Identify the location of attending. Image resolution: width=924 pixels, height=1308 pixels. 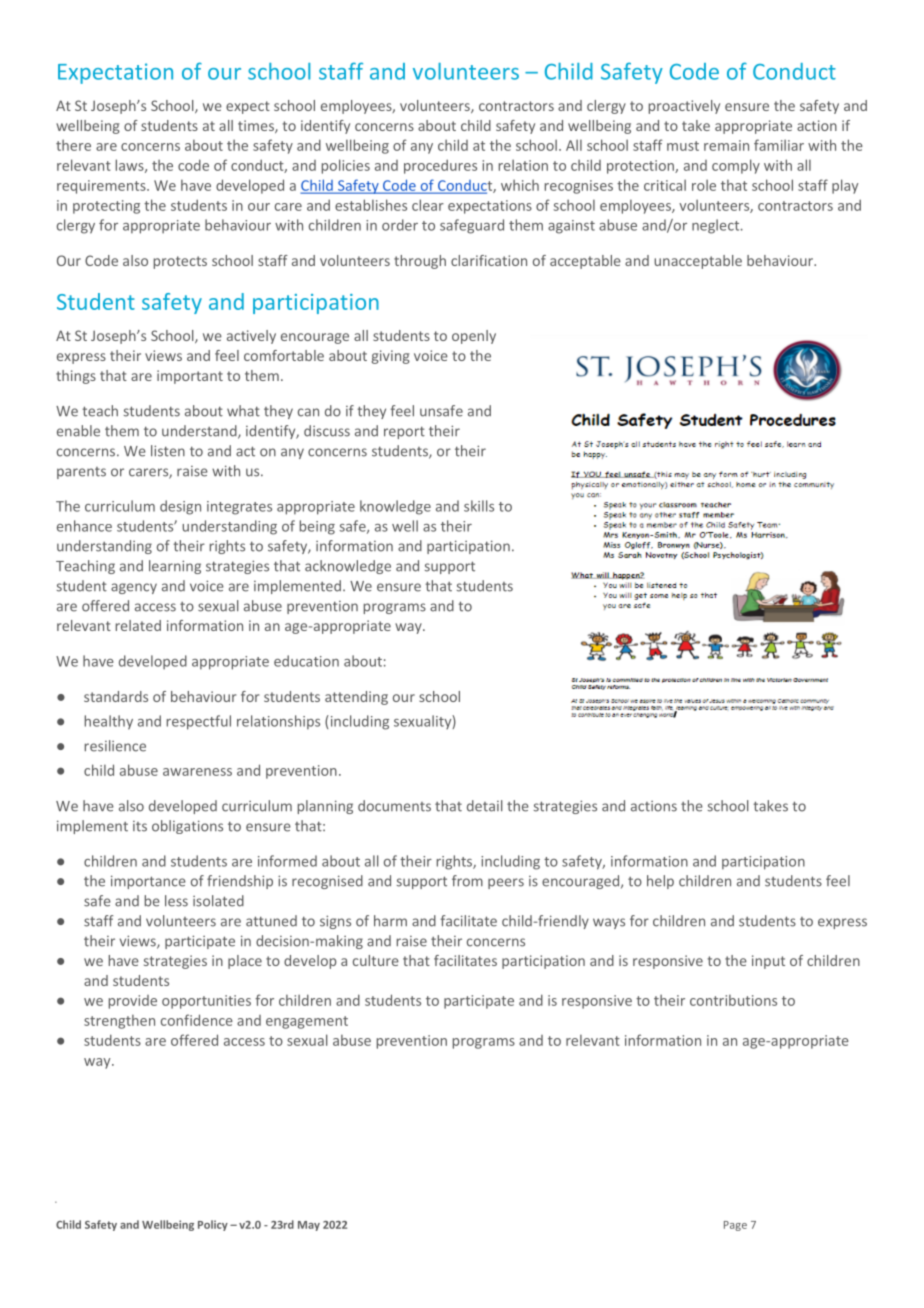
(356, 698).
